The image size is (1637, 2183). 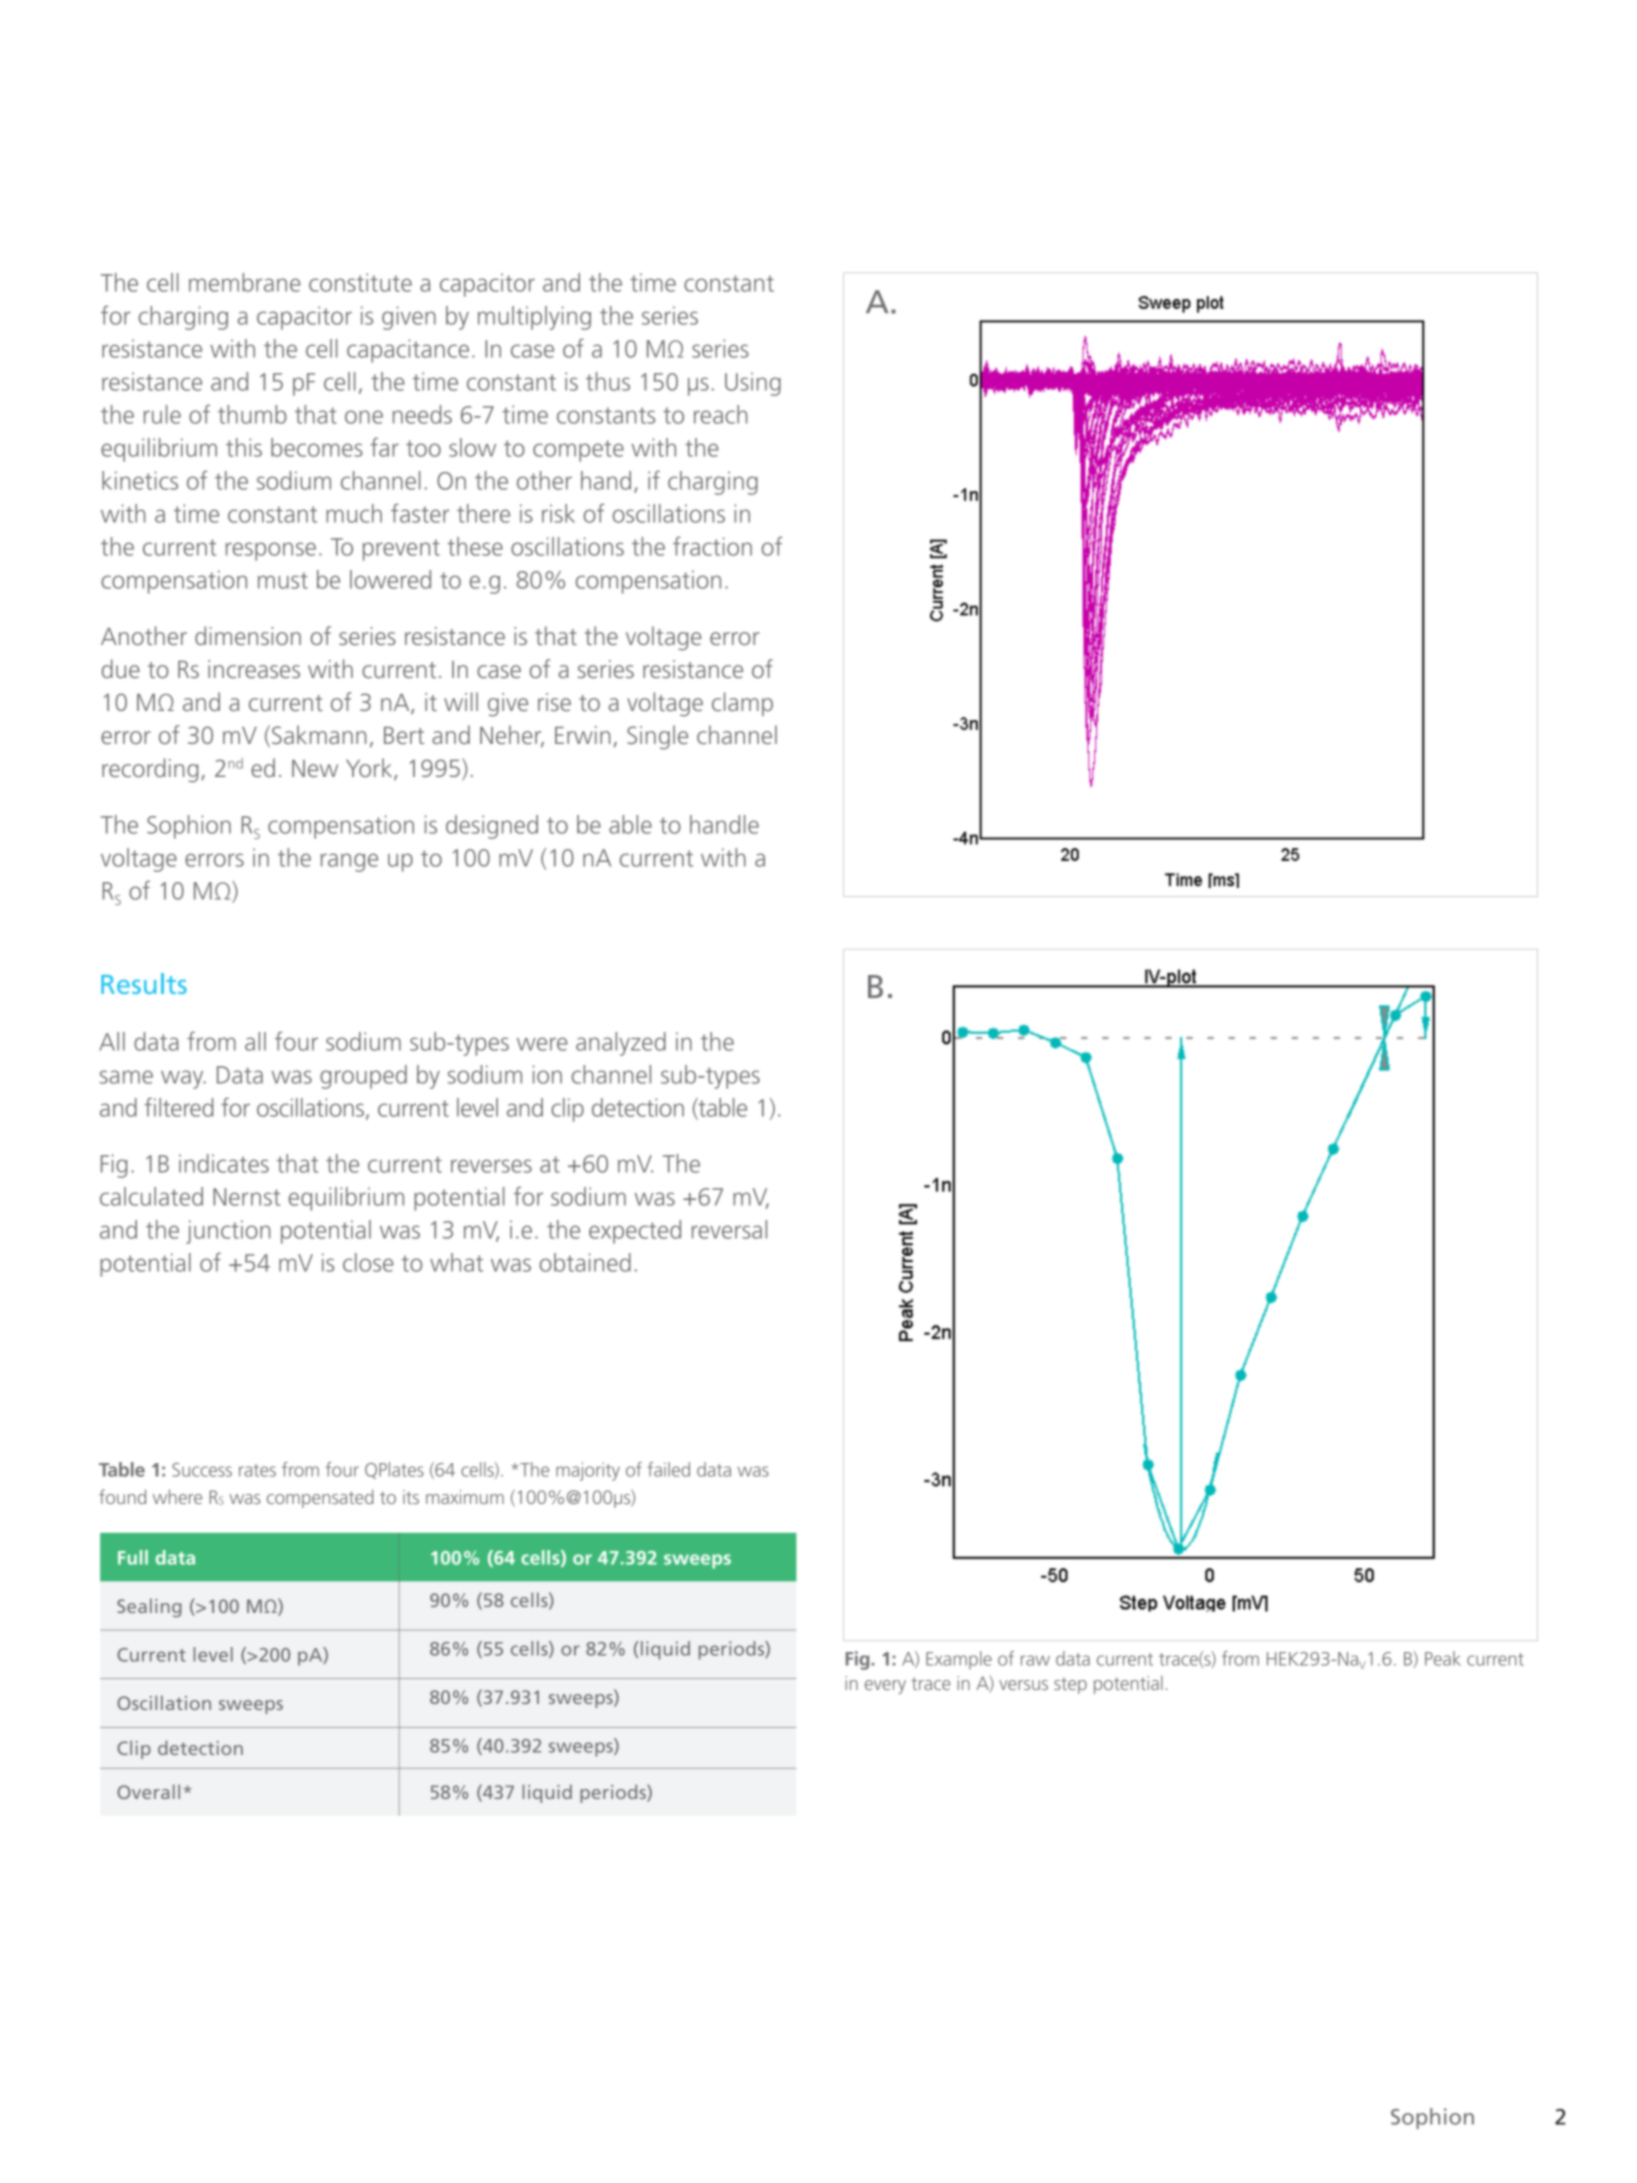 What do you see at coordinates (720, 414) in the image?
I see `reach` at bounding box center [720, 414].
